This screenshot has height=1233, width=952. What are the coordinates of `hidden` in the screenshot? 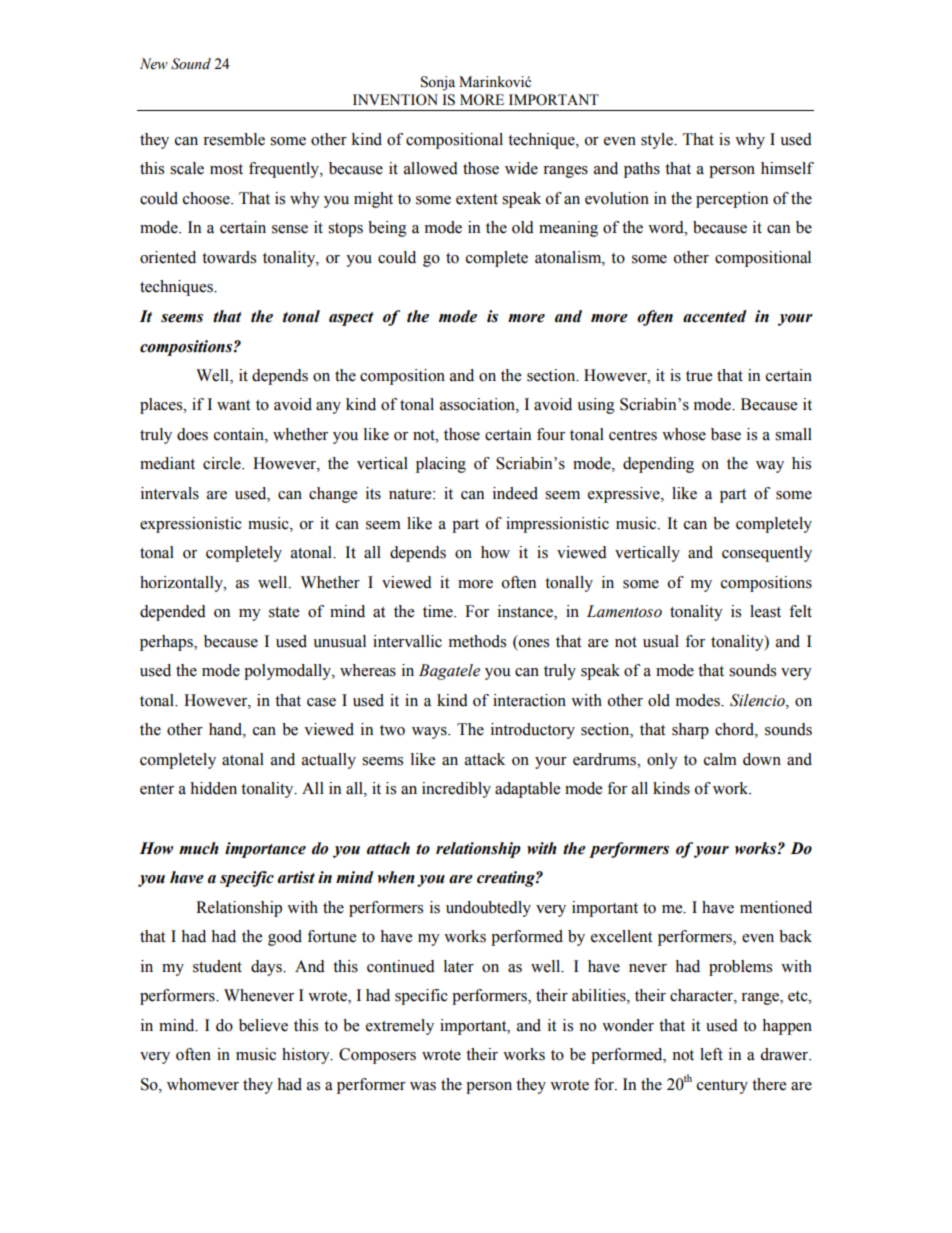 It's located at (213, 788).
